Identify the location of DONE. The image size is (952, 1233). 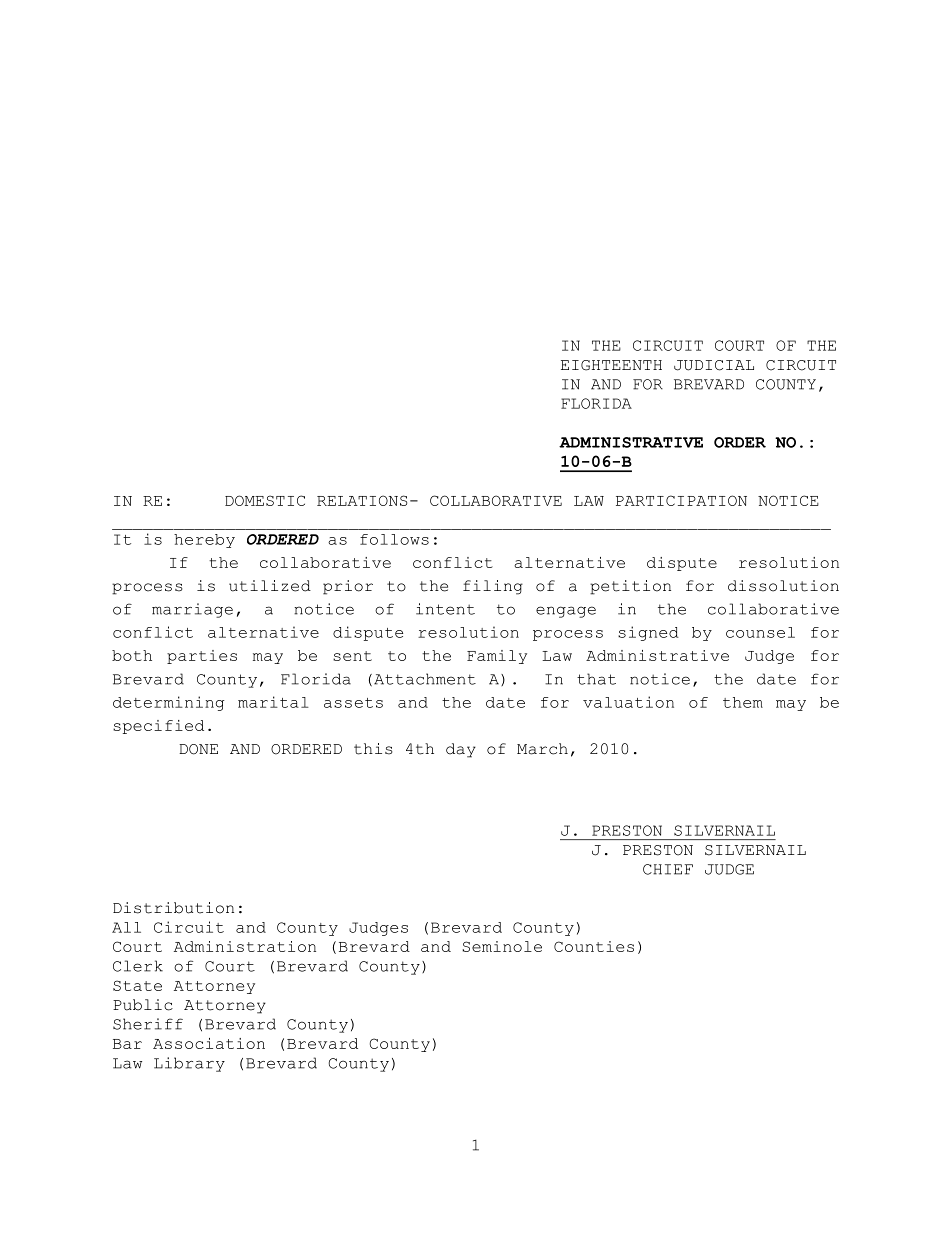
(198, 749).
